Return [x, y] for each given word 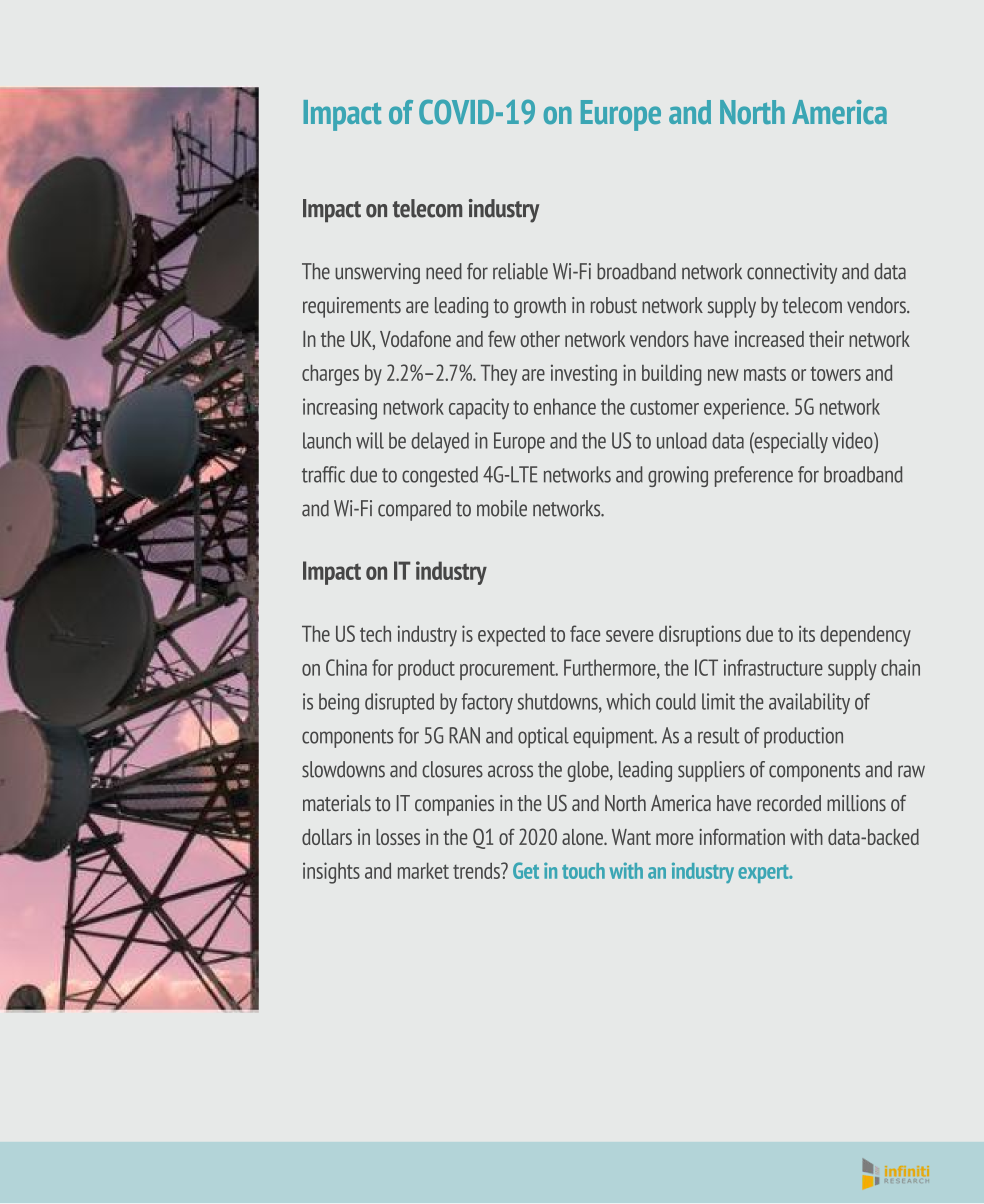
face [585, 633]
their [826, 339]
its [807, 633]
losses [398, 837]
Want [631, 837]
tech [375, 634]
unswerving [377, 273]
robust [614, 305]
